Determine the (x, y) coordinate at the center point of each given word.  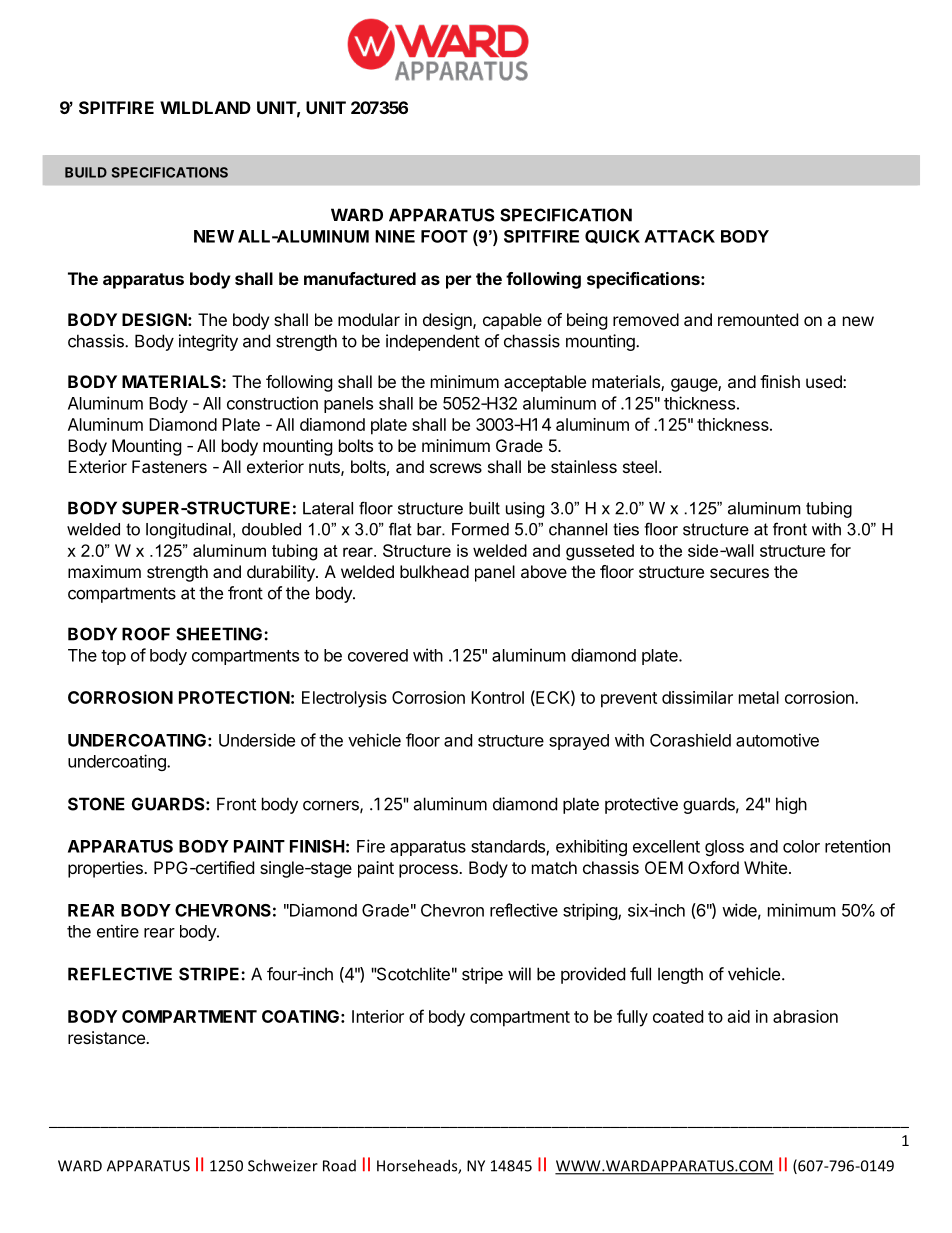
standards (509, 847)
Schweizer (283, 1165)
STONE (96, 804)
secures (739, 573)
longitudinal (188, 531)
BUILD (86, 172)
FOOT (444, 236)
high (791, 805)
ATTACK (679, 236)
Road (339, 1166)
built (484, 508)
